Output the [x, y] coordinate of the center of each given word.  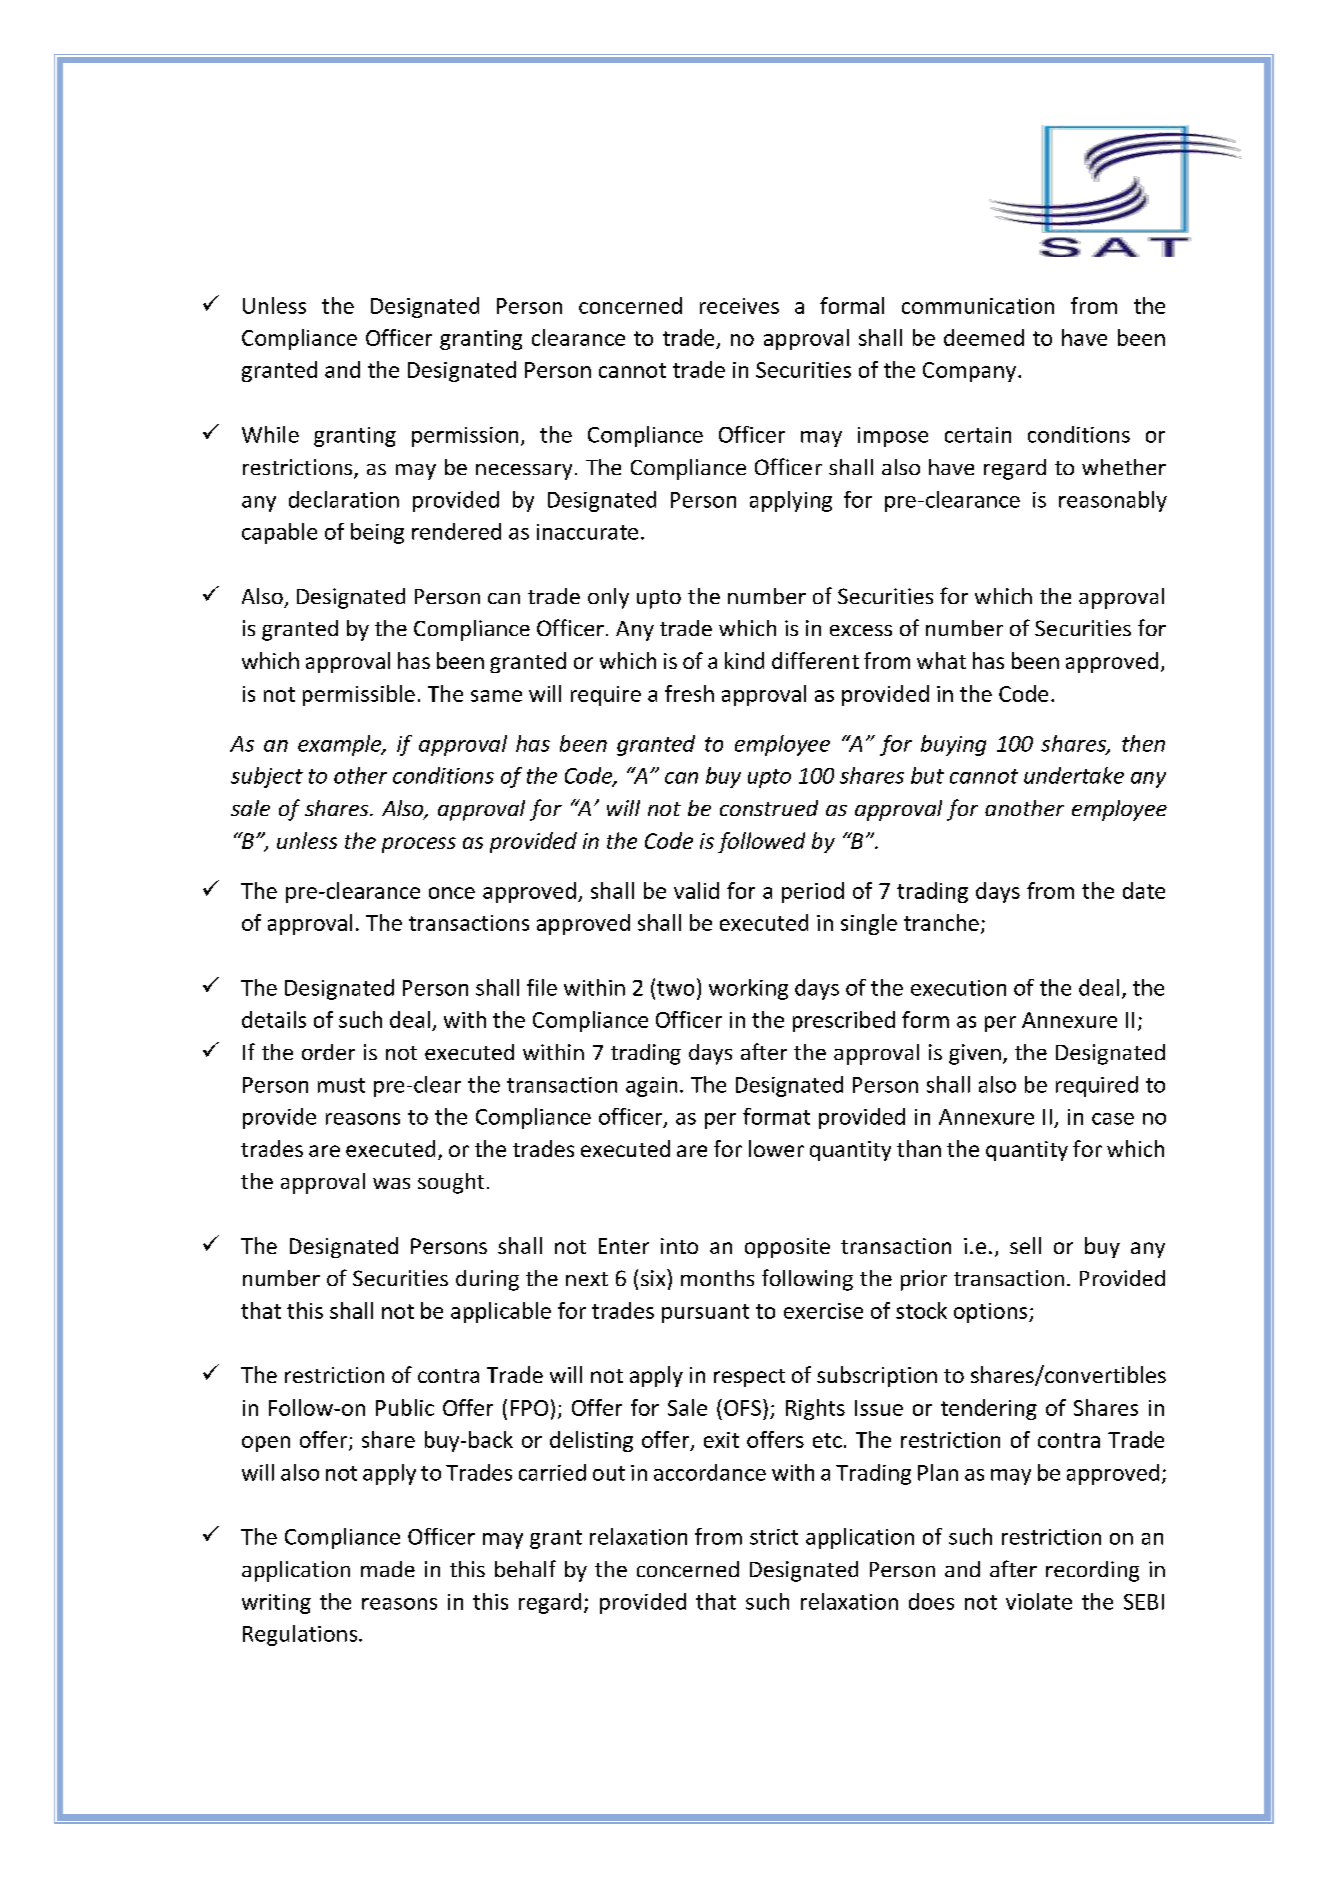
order [328, 1052]
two [675, 988]
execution [958, 988]
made [388, 1569]
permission [465, 437]
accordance [710, 1472]
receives [739, 306]
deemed [984, 337]
